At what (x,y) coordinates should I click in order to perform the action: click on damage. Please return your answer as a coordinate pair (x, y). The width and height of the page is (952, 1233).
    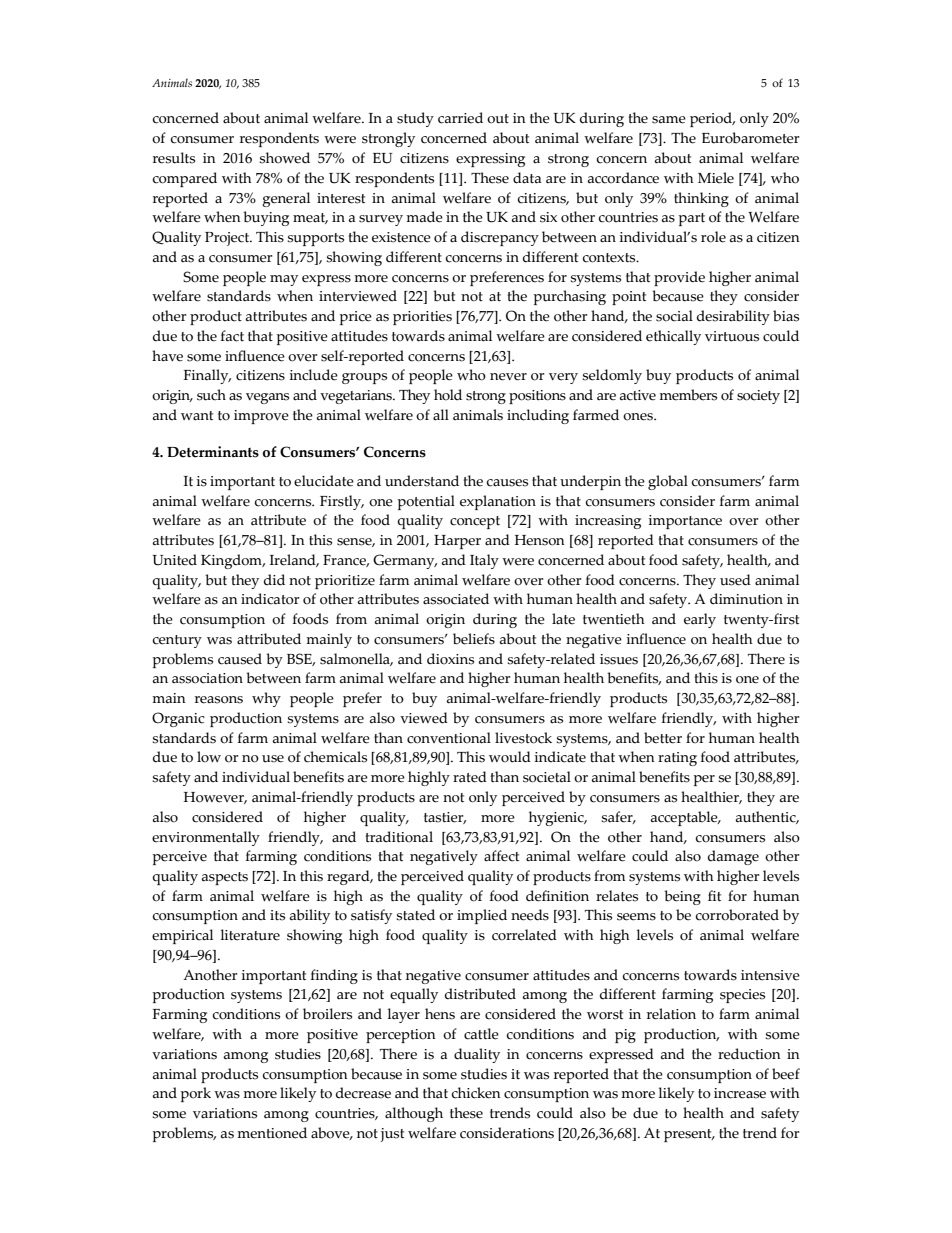
    Looking at the image, I should click on (733, 857).
